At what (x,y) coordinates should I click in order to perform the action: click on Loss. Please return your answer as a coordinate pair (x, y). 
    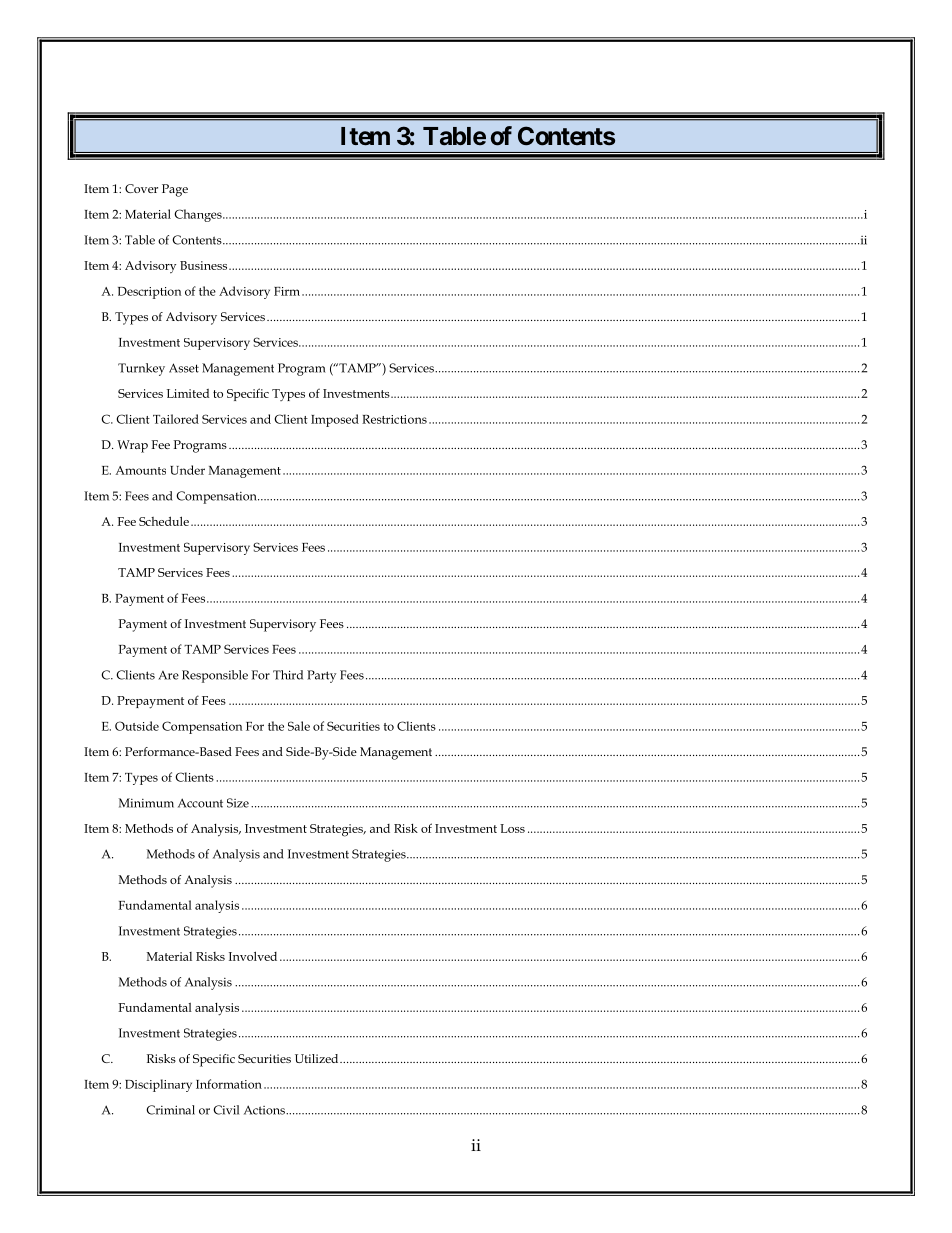
    Looking at the image, I should click on (512, 828).
